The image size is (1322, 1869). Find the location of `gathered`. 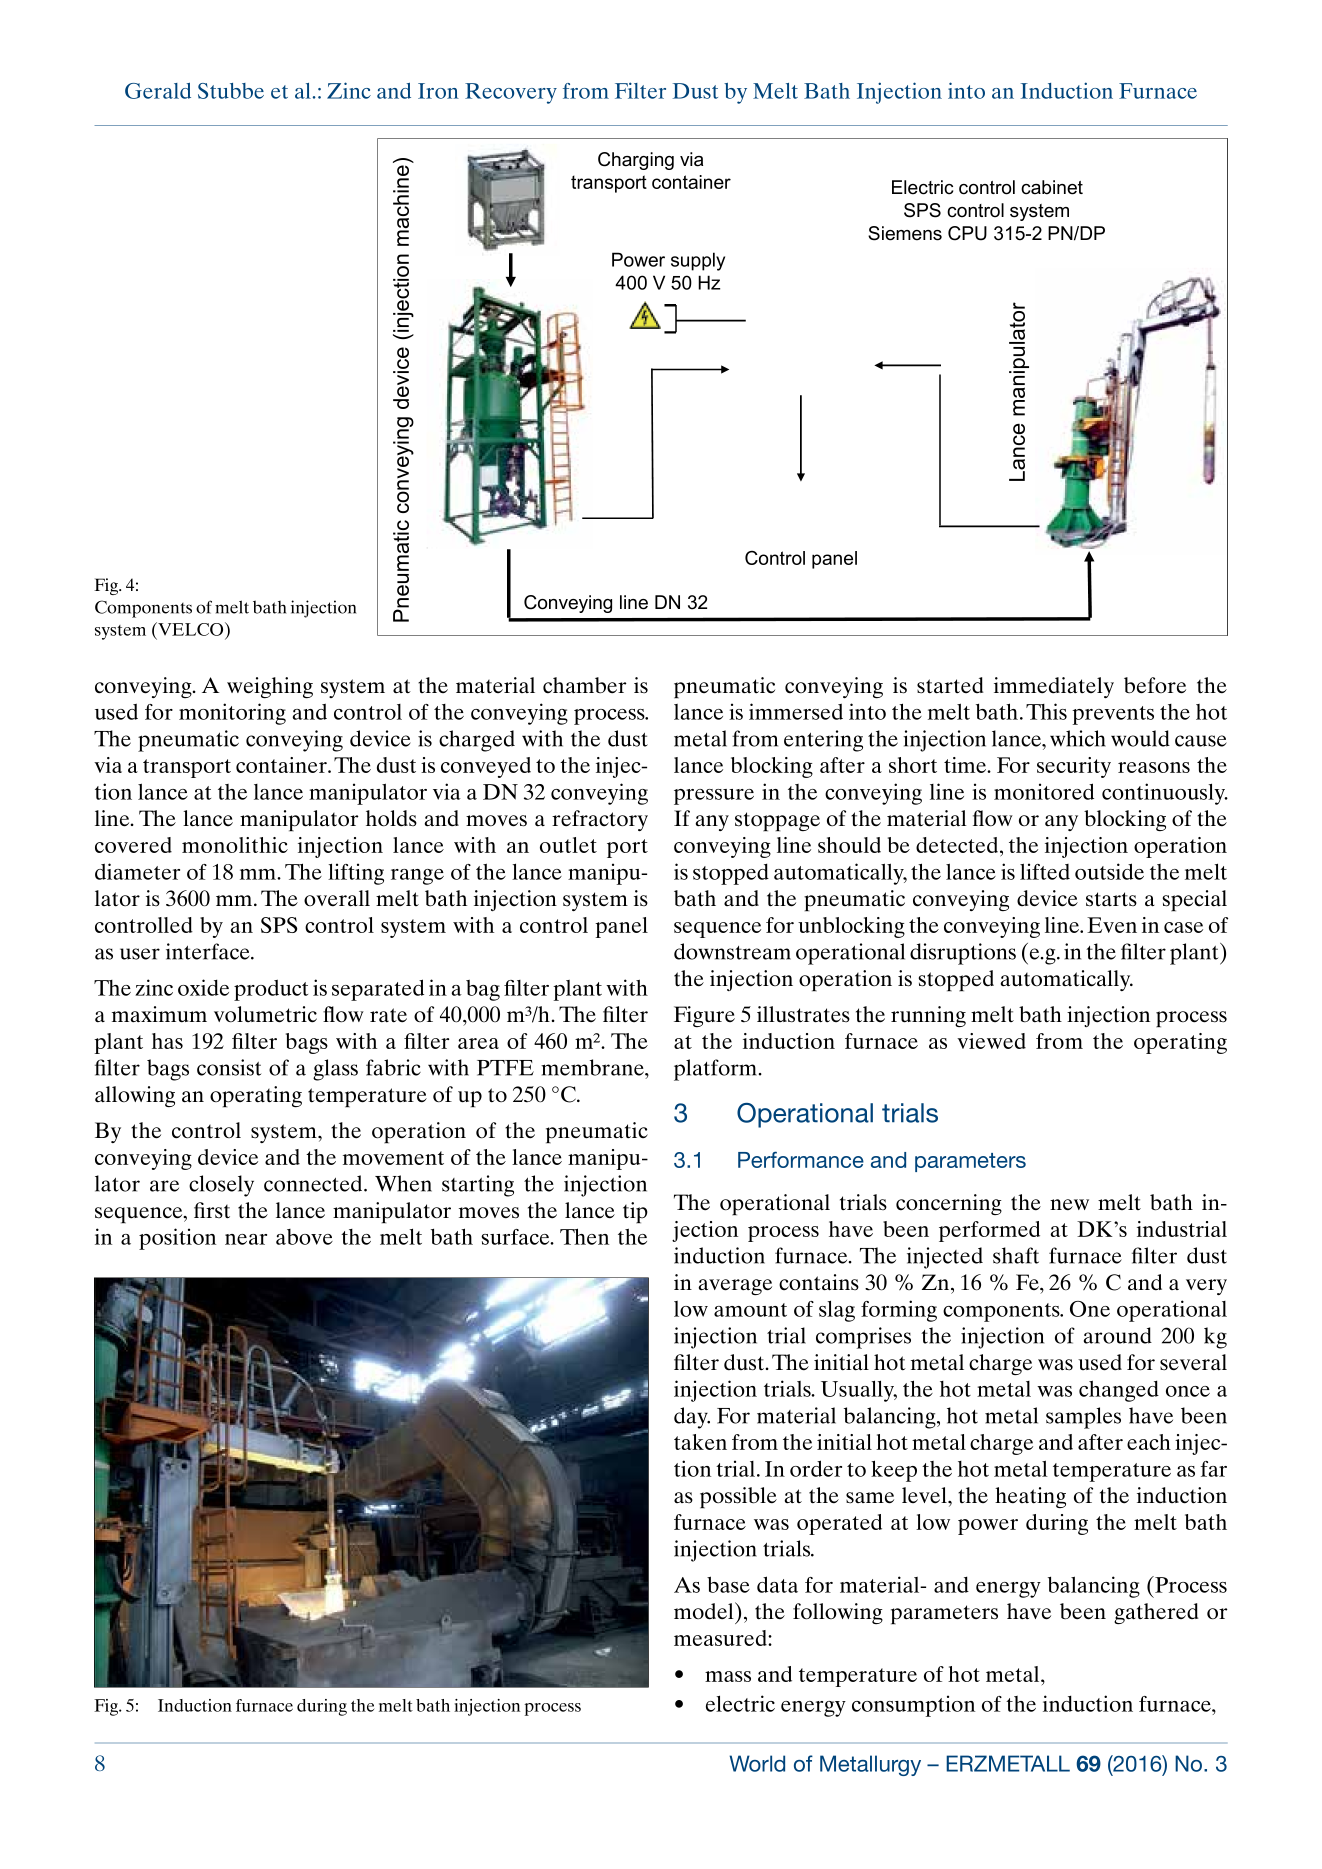

gathered is located at coordinates (1156, 1613).
